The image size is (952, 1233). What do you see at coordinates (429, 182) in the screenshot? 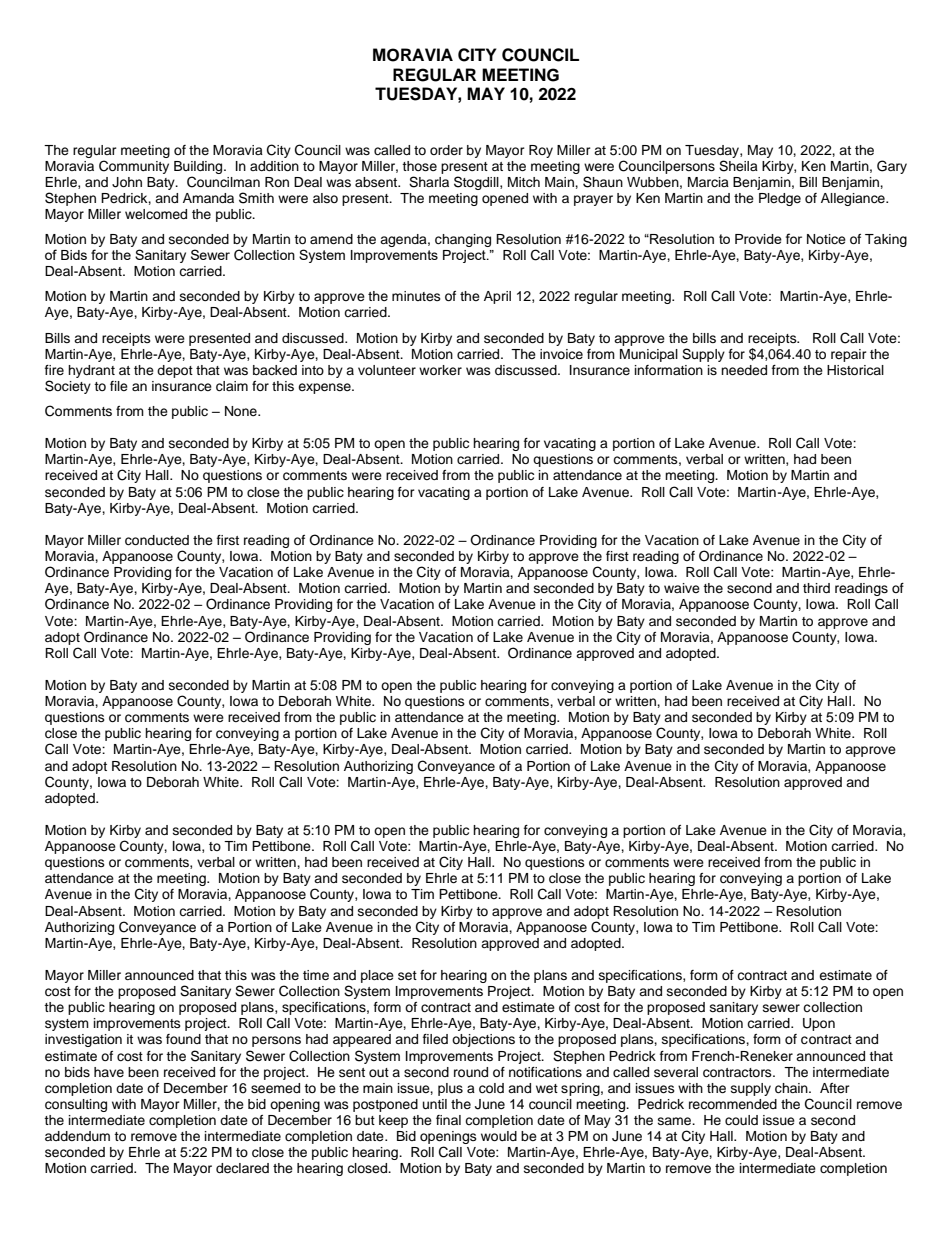
I see `Sharla` at bounding box center [429, 182].
